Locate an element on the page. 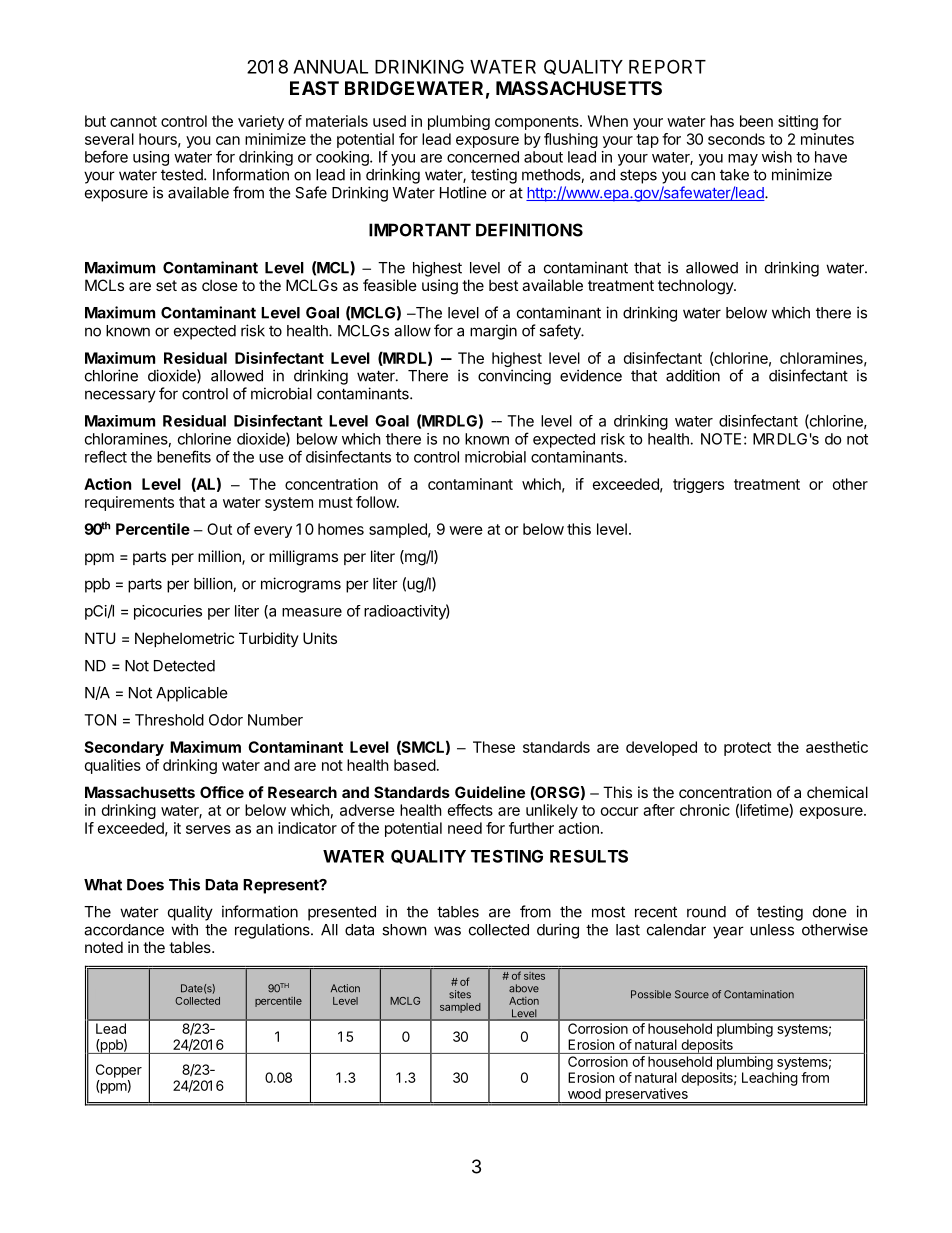 This page has width=952, height=1233. triggers is located at coordinates (698, 485).
